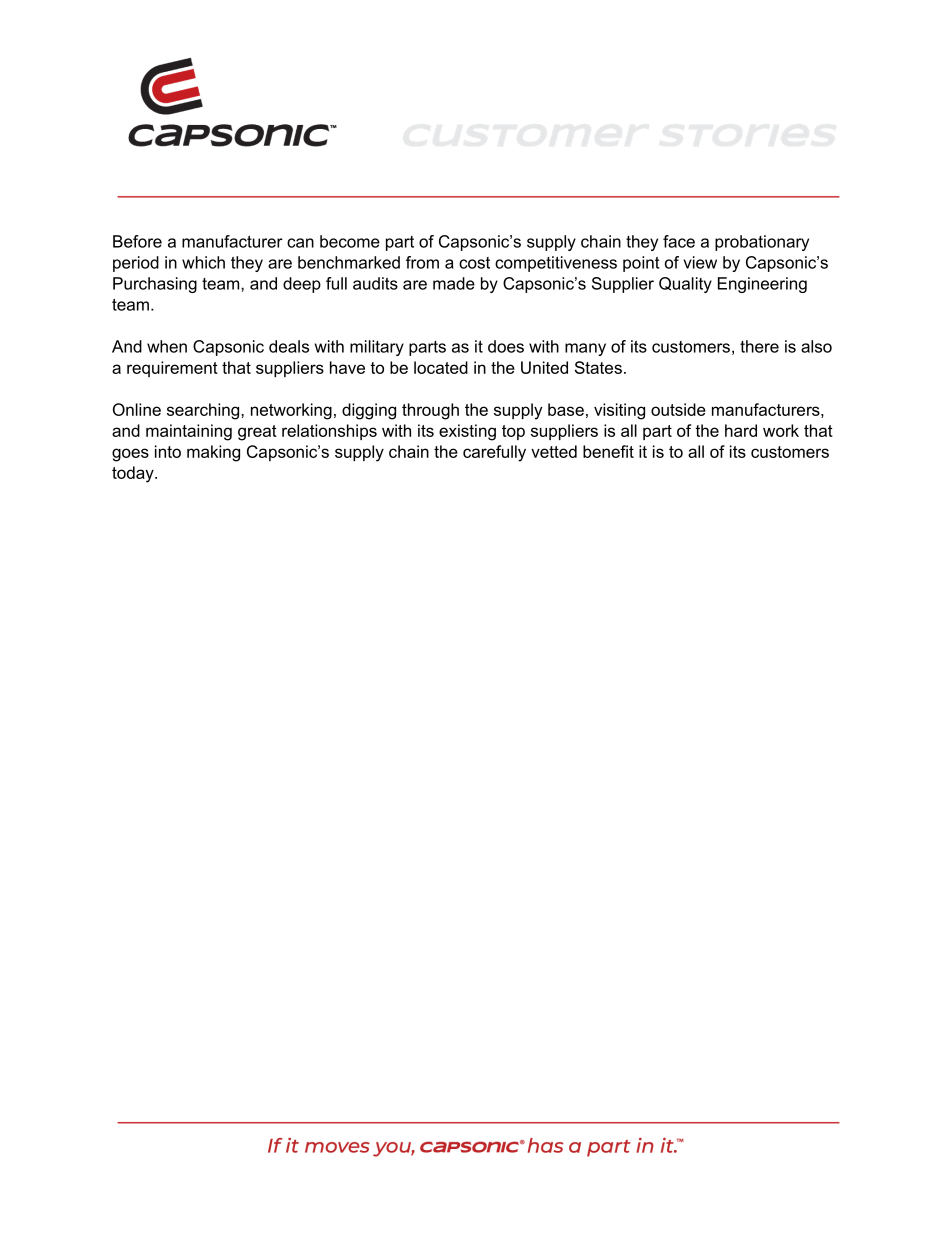 The width and height of the page is (952, 1233). I want to click on making, so click(213, 453).
